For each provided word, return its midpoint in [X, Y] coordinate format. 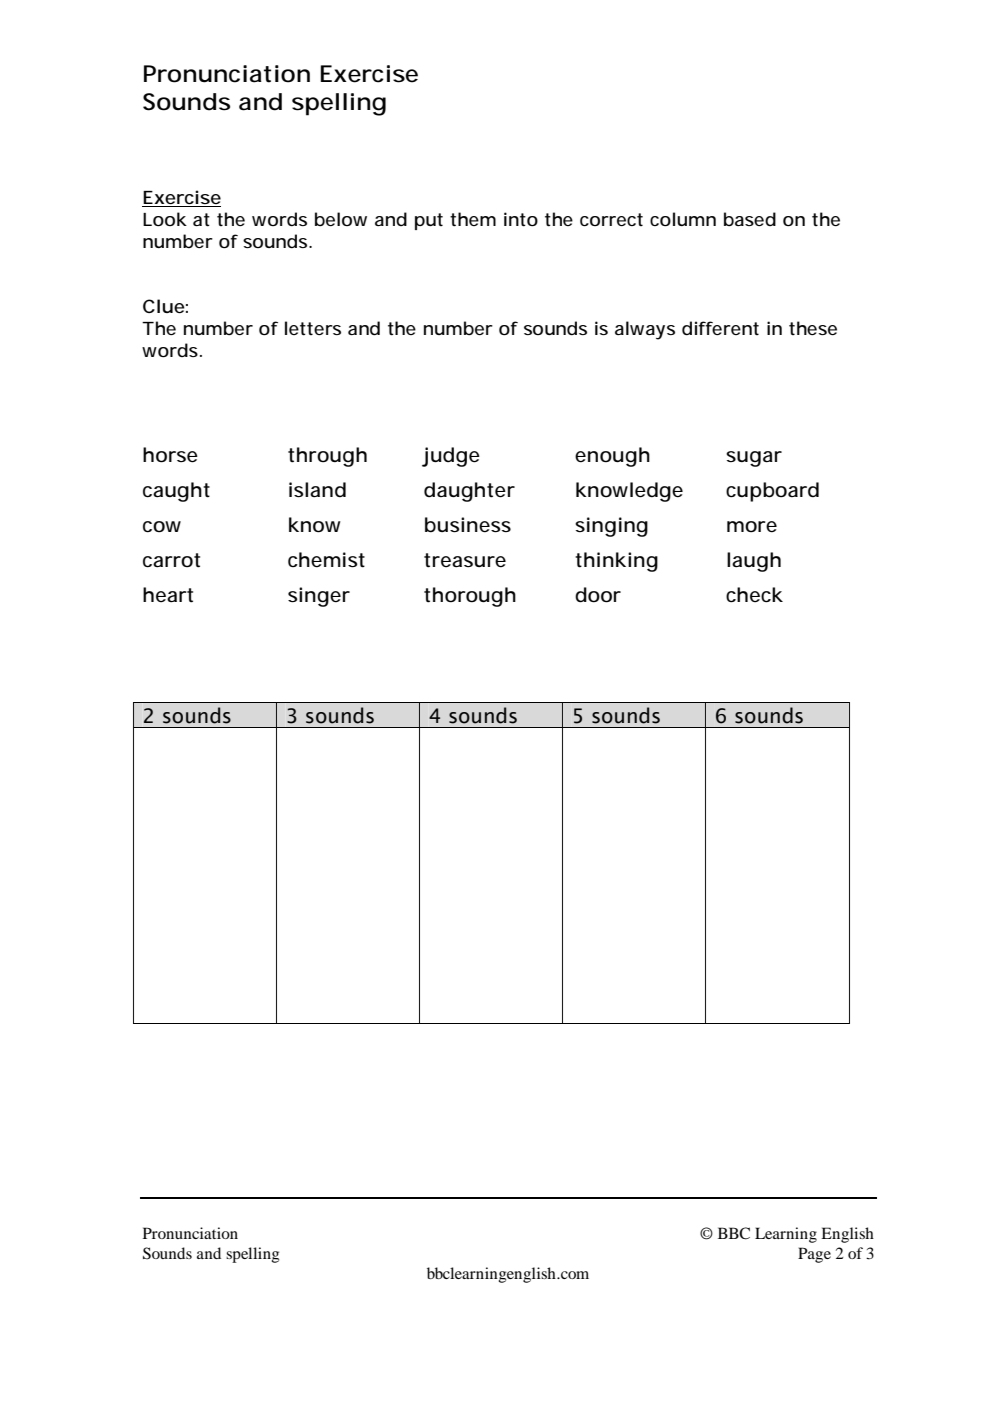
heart [168, 595]
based [750, 219]
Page [814, 1255]
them [473, 219]
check [754, 595]
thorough [470, 597]
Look [165, 219]
